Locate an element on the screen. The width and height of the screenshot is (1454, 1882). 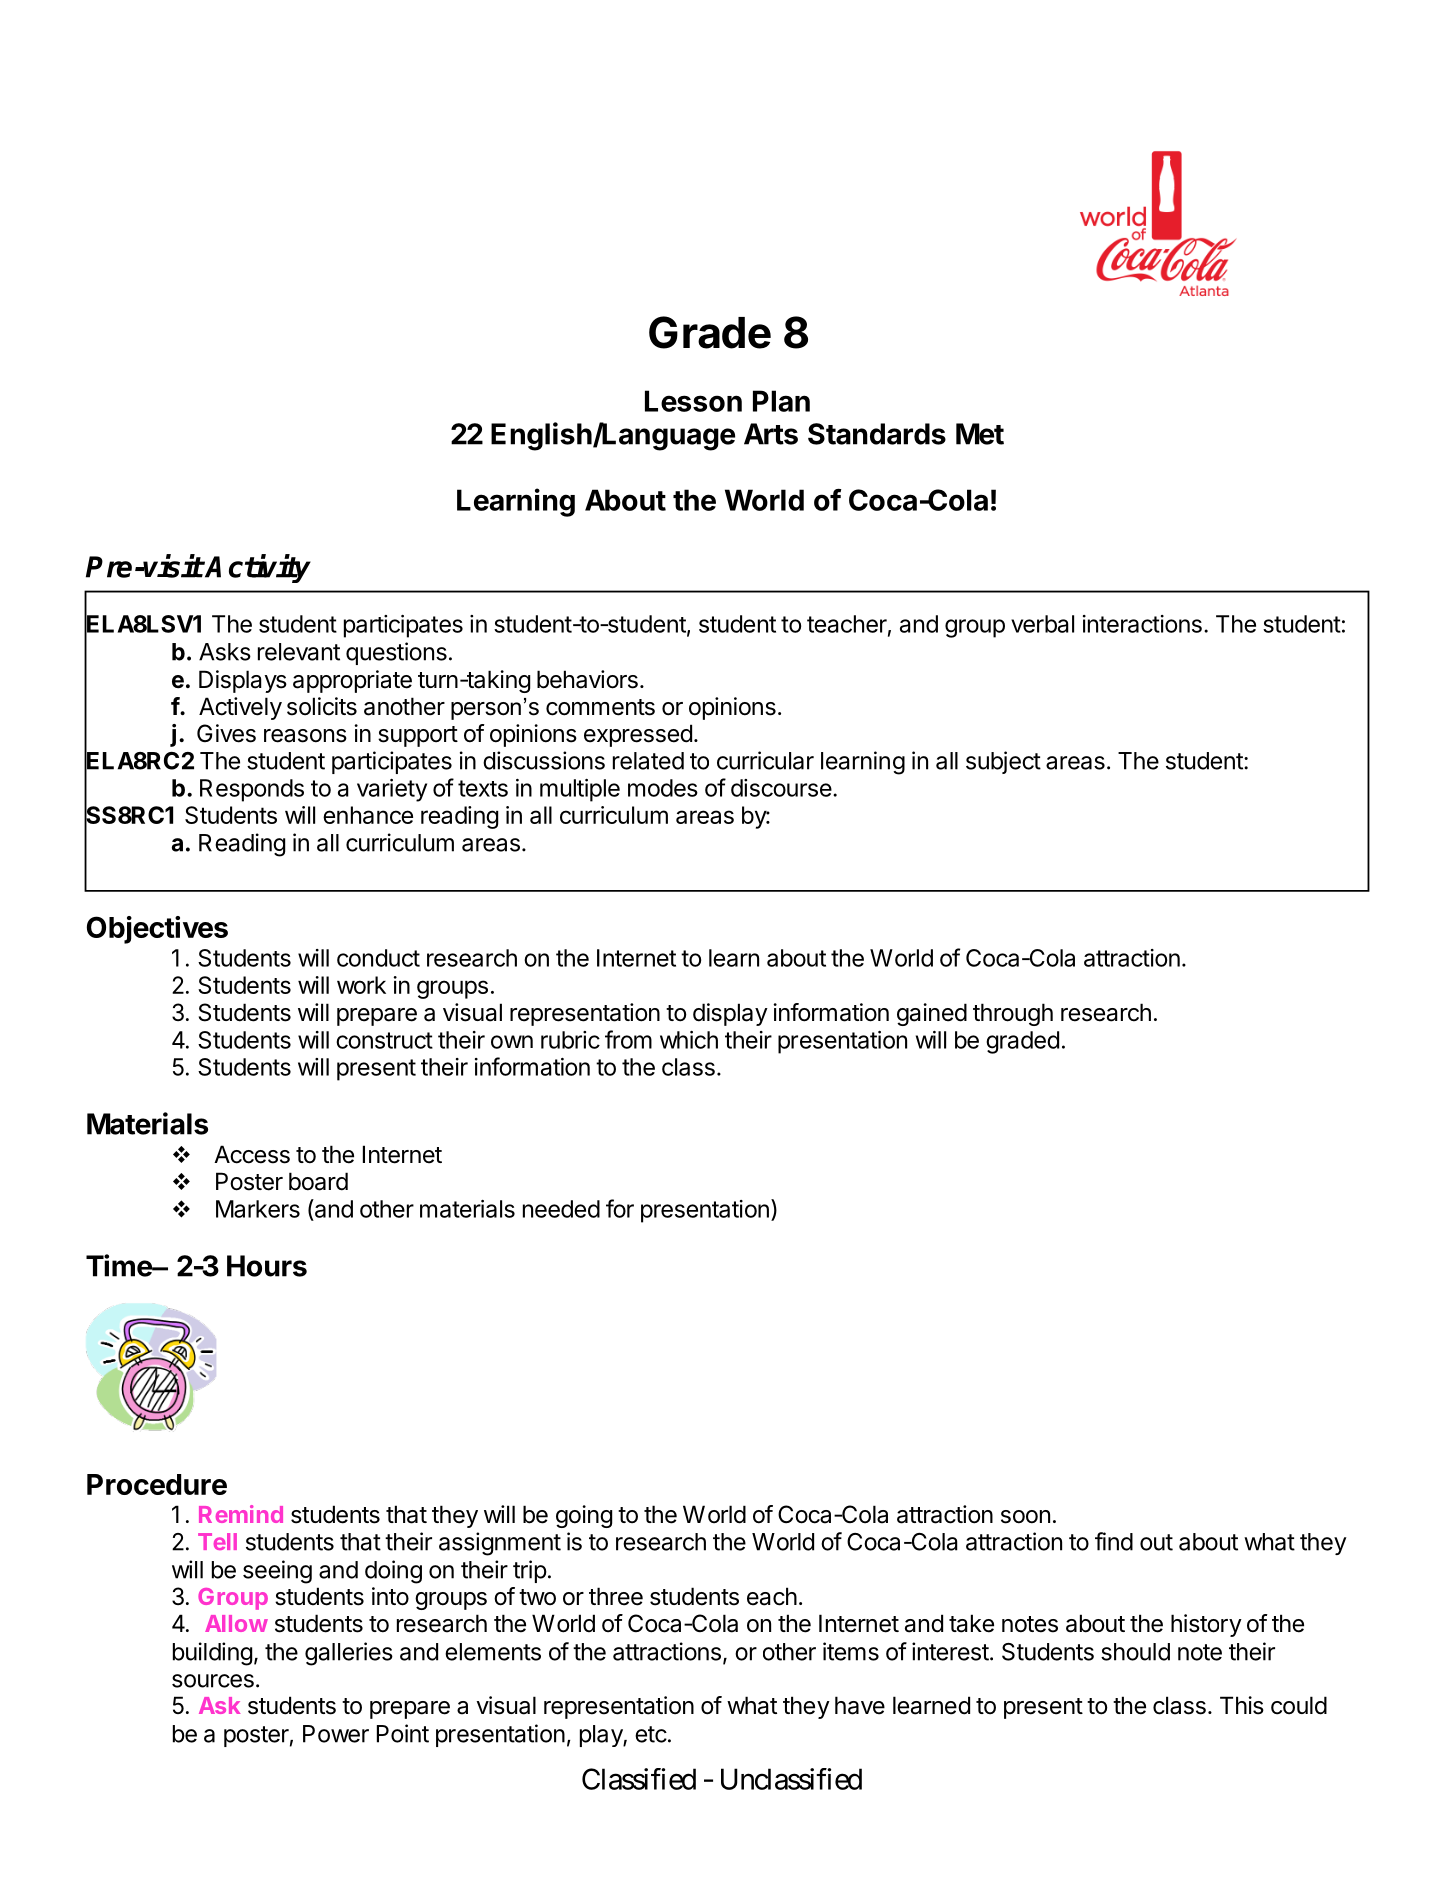
subject is located at coordinates (1003, 762).
